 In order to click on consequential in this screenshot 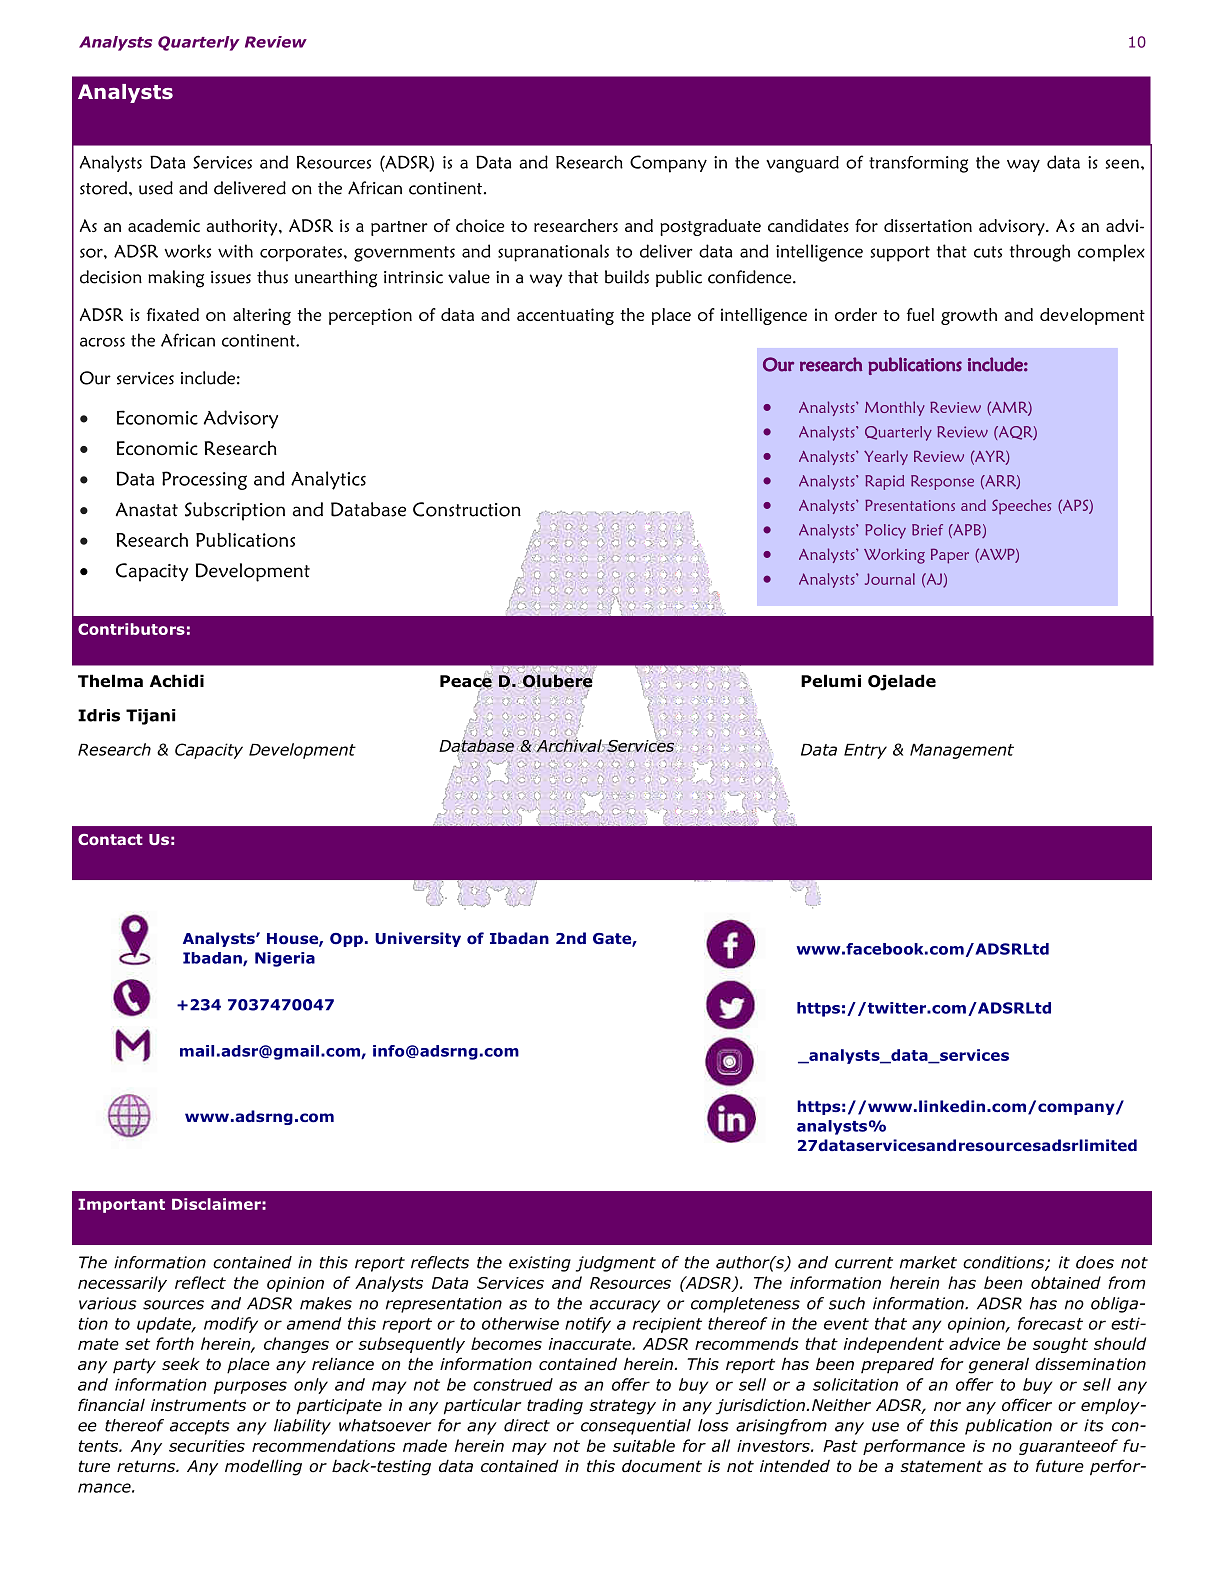, I will do `click(636, 1427)`.
